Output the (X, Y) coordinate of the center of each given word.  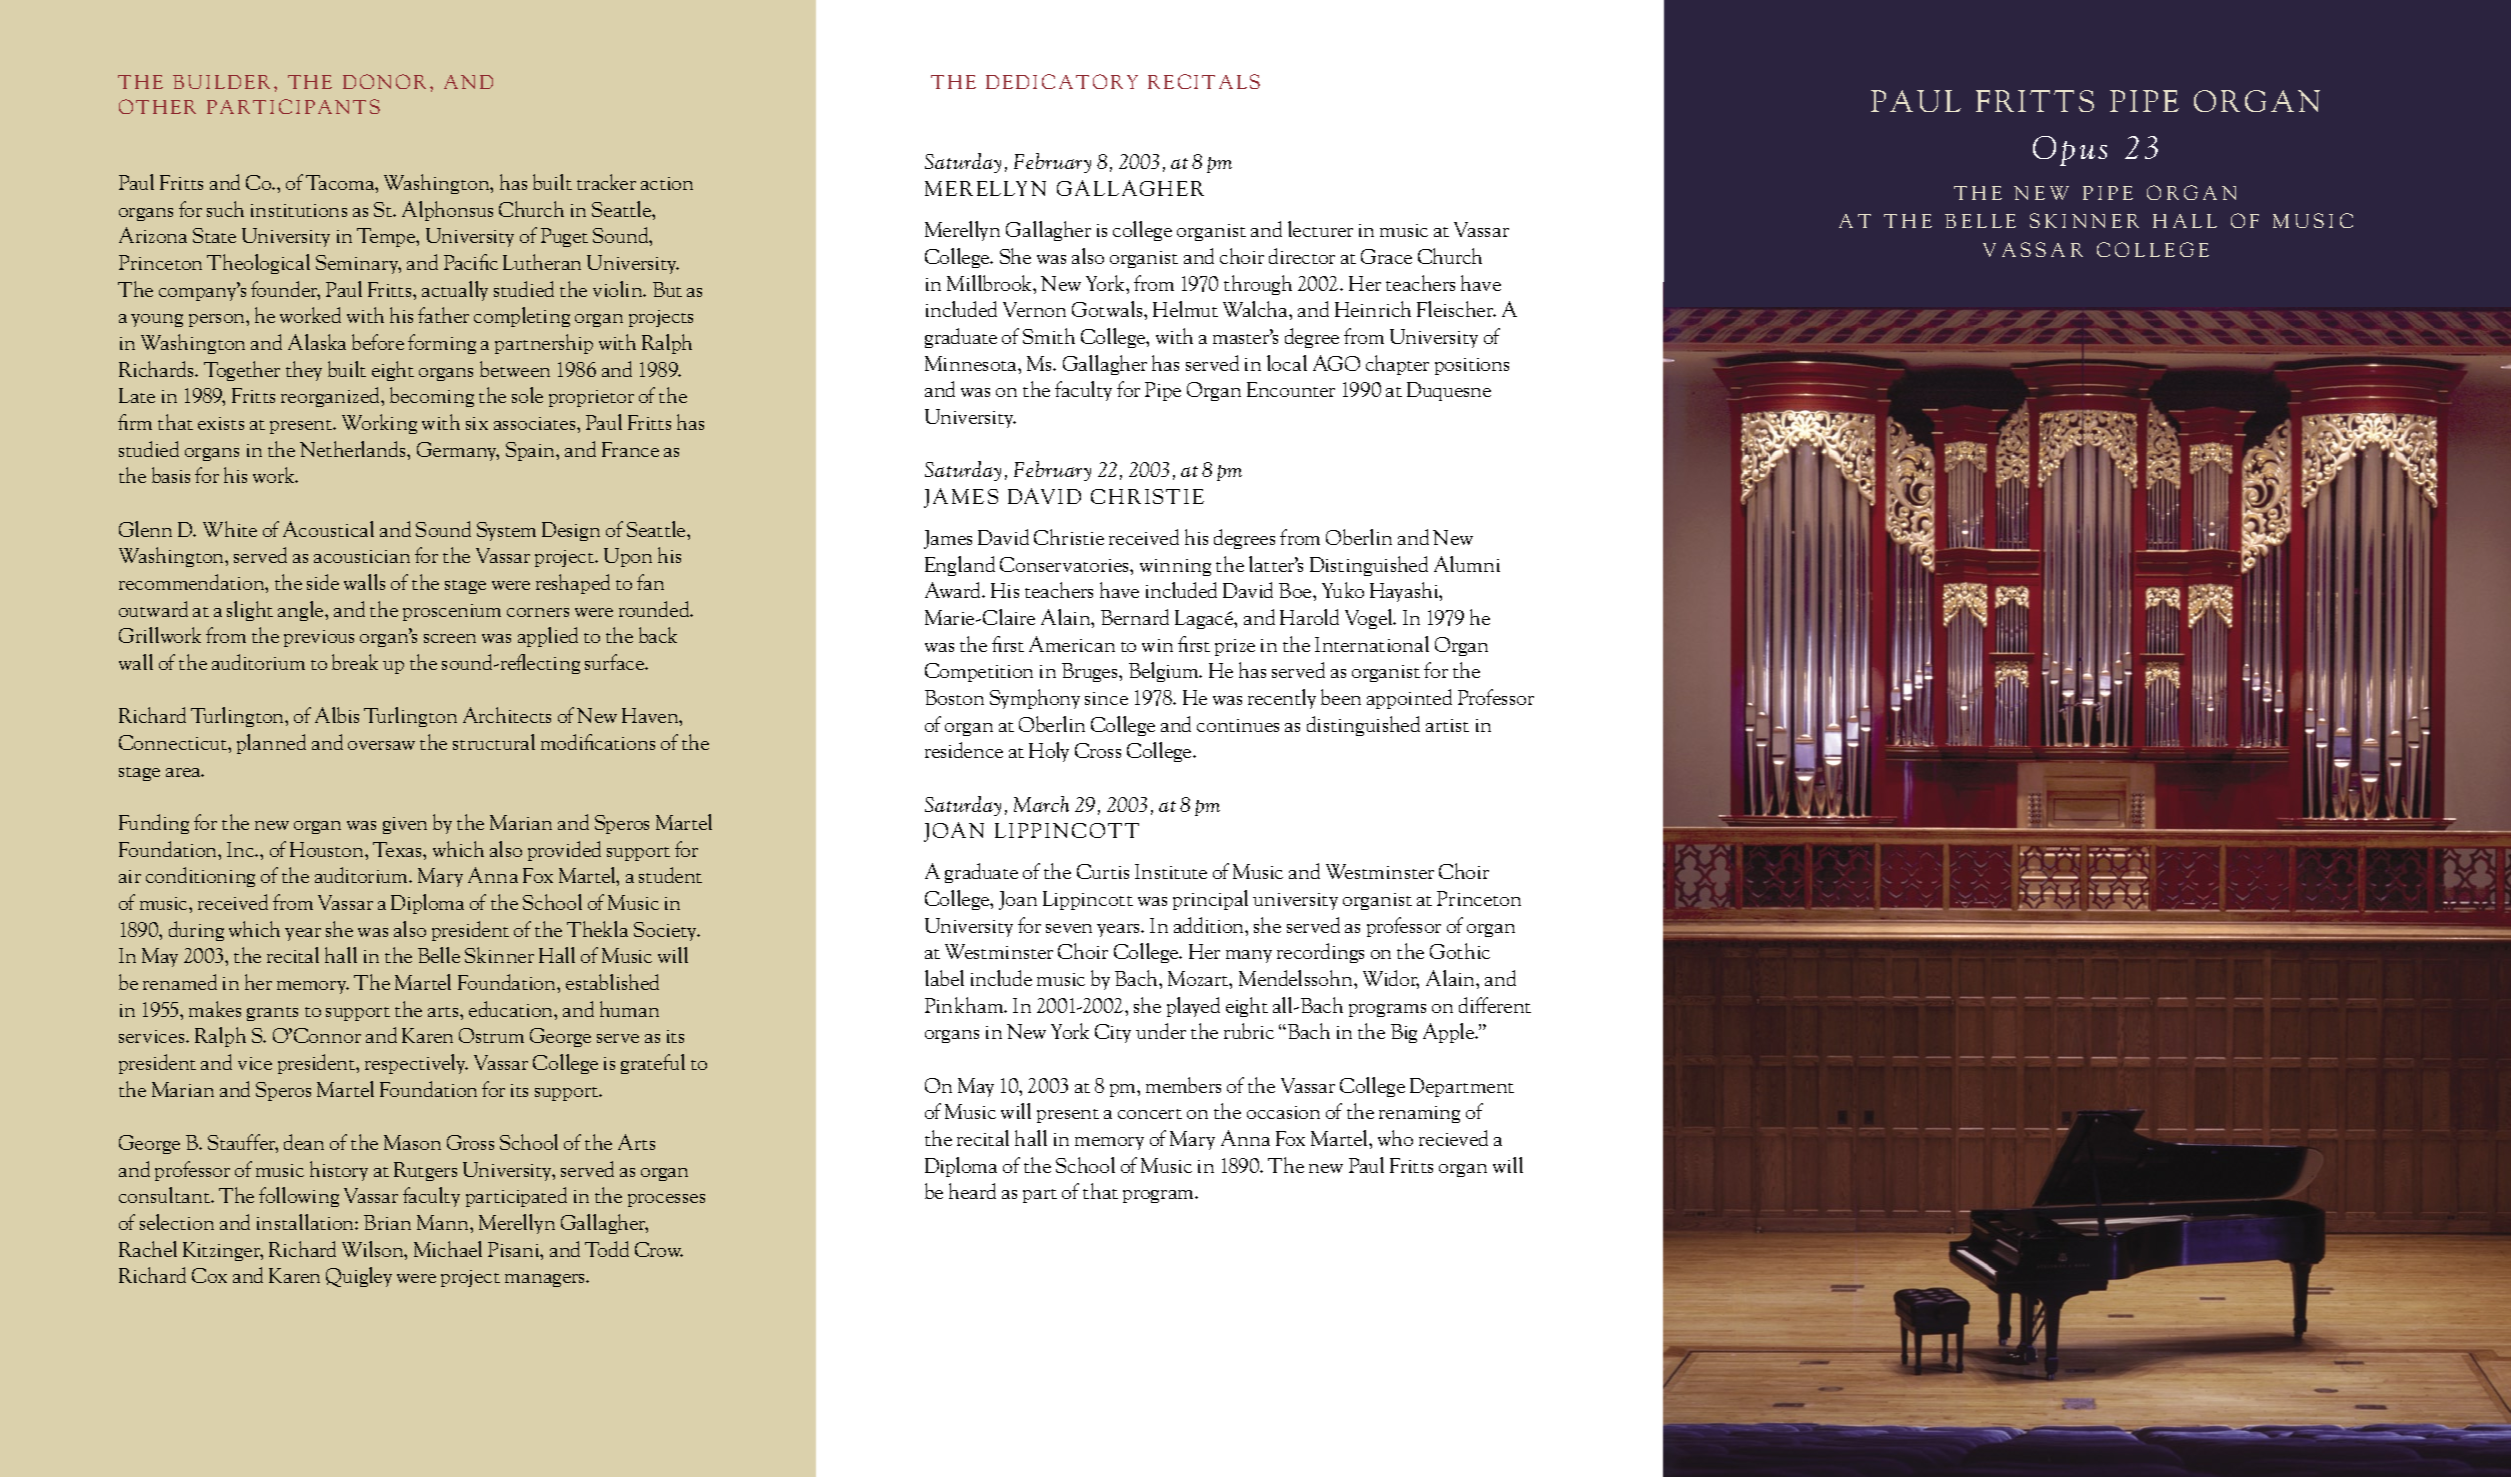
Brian (387, 1222)
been (1341, 697)
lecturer (1320, 229)
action (667, 183)
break (355, 662)
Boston (954, 697)
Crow (659, 1249)
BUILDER (221, 82)
